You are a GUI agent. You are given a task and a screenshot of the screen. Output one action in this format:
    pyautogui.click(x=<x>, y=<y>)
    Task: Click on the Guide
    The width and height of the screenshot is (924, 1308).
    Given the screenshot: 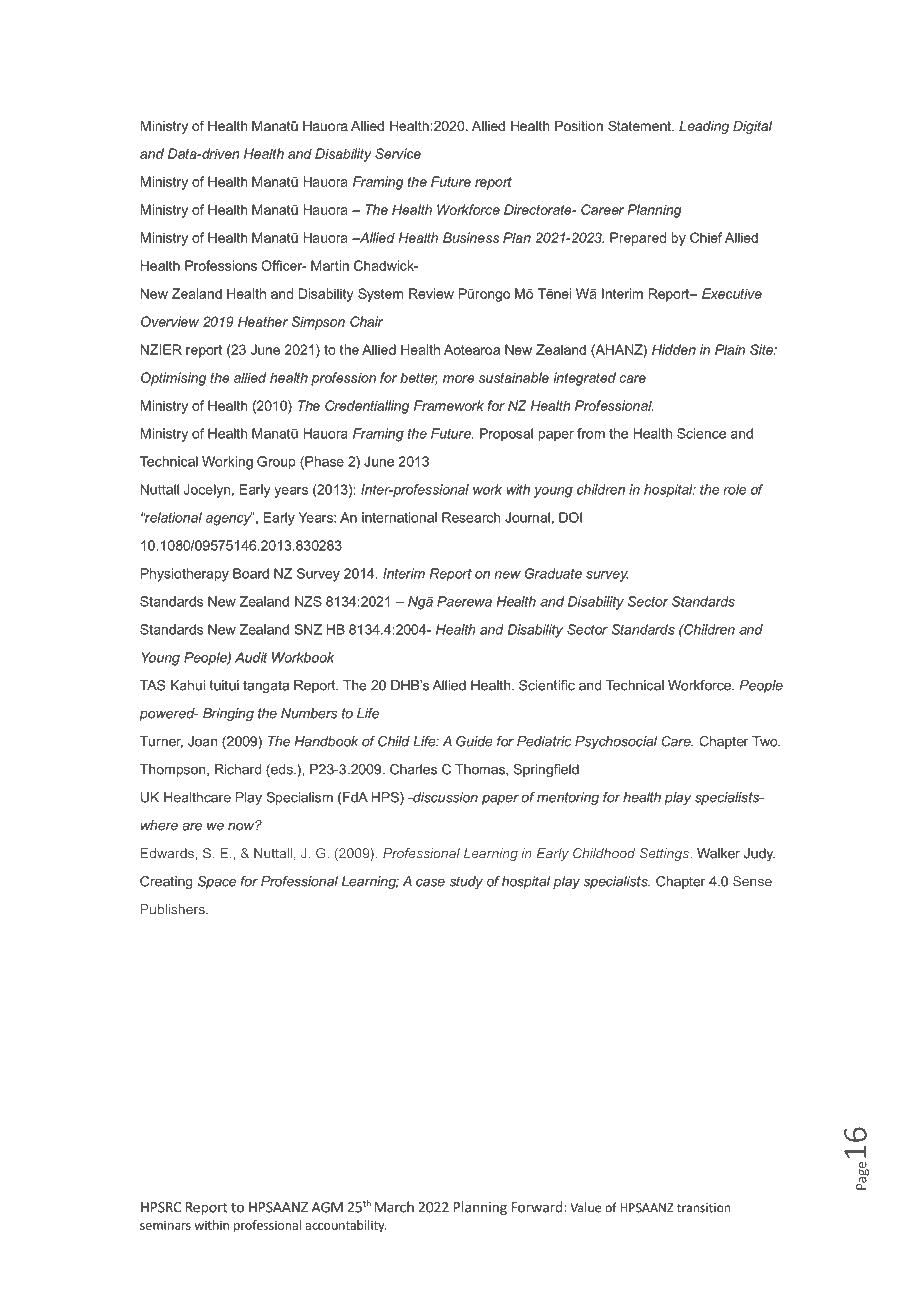 What is the action you would take?
    pyautogui.click(x=474, y=741)
